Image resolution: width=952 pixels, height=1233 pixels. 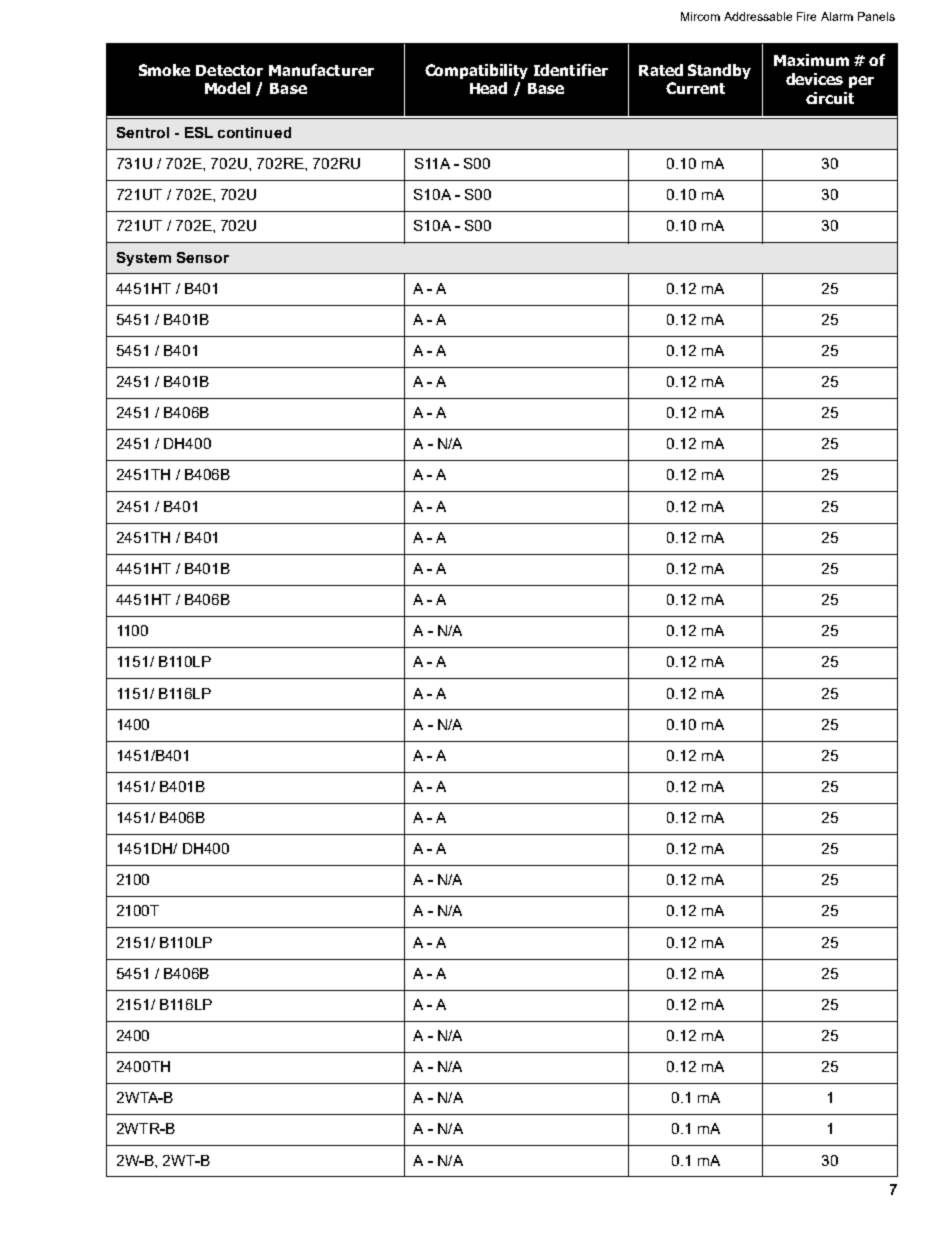 I want to click on continued, so click(x=254, y=132).
